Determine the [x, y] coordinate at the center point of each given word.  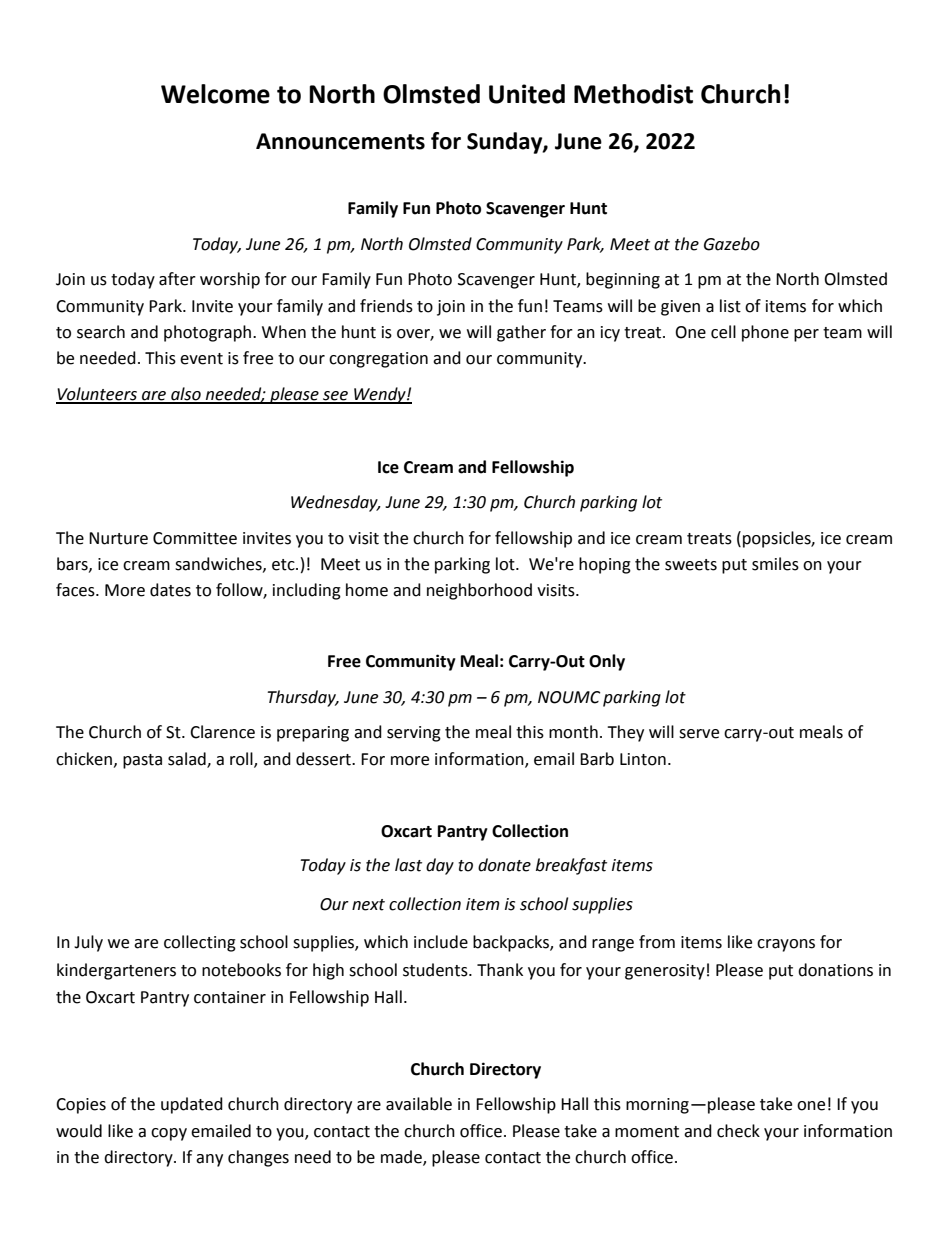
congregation [378, 360]
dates [170, 590]
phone [765, 333]
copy [169, 1134]
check [738, 1131]
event [201, 359]
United [527, 94]
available [419, 1104]
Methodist [633, 94]
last [408, 865]
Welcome [215, 94]
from [657, 942]
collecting [200, 943]
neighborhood [479, 591]
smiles [775, 564]
